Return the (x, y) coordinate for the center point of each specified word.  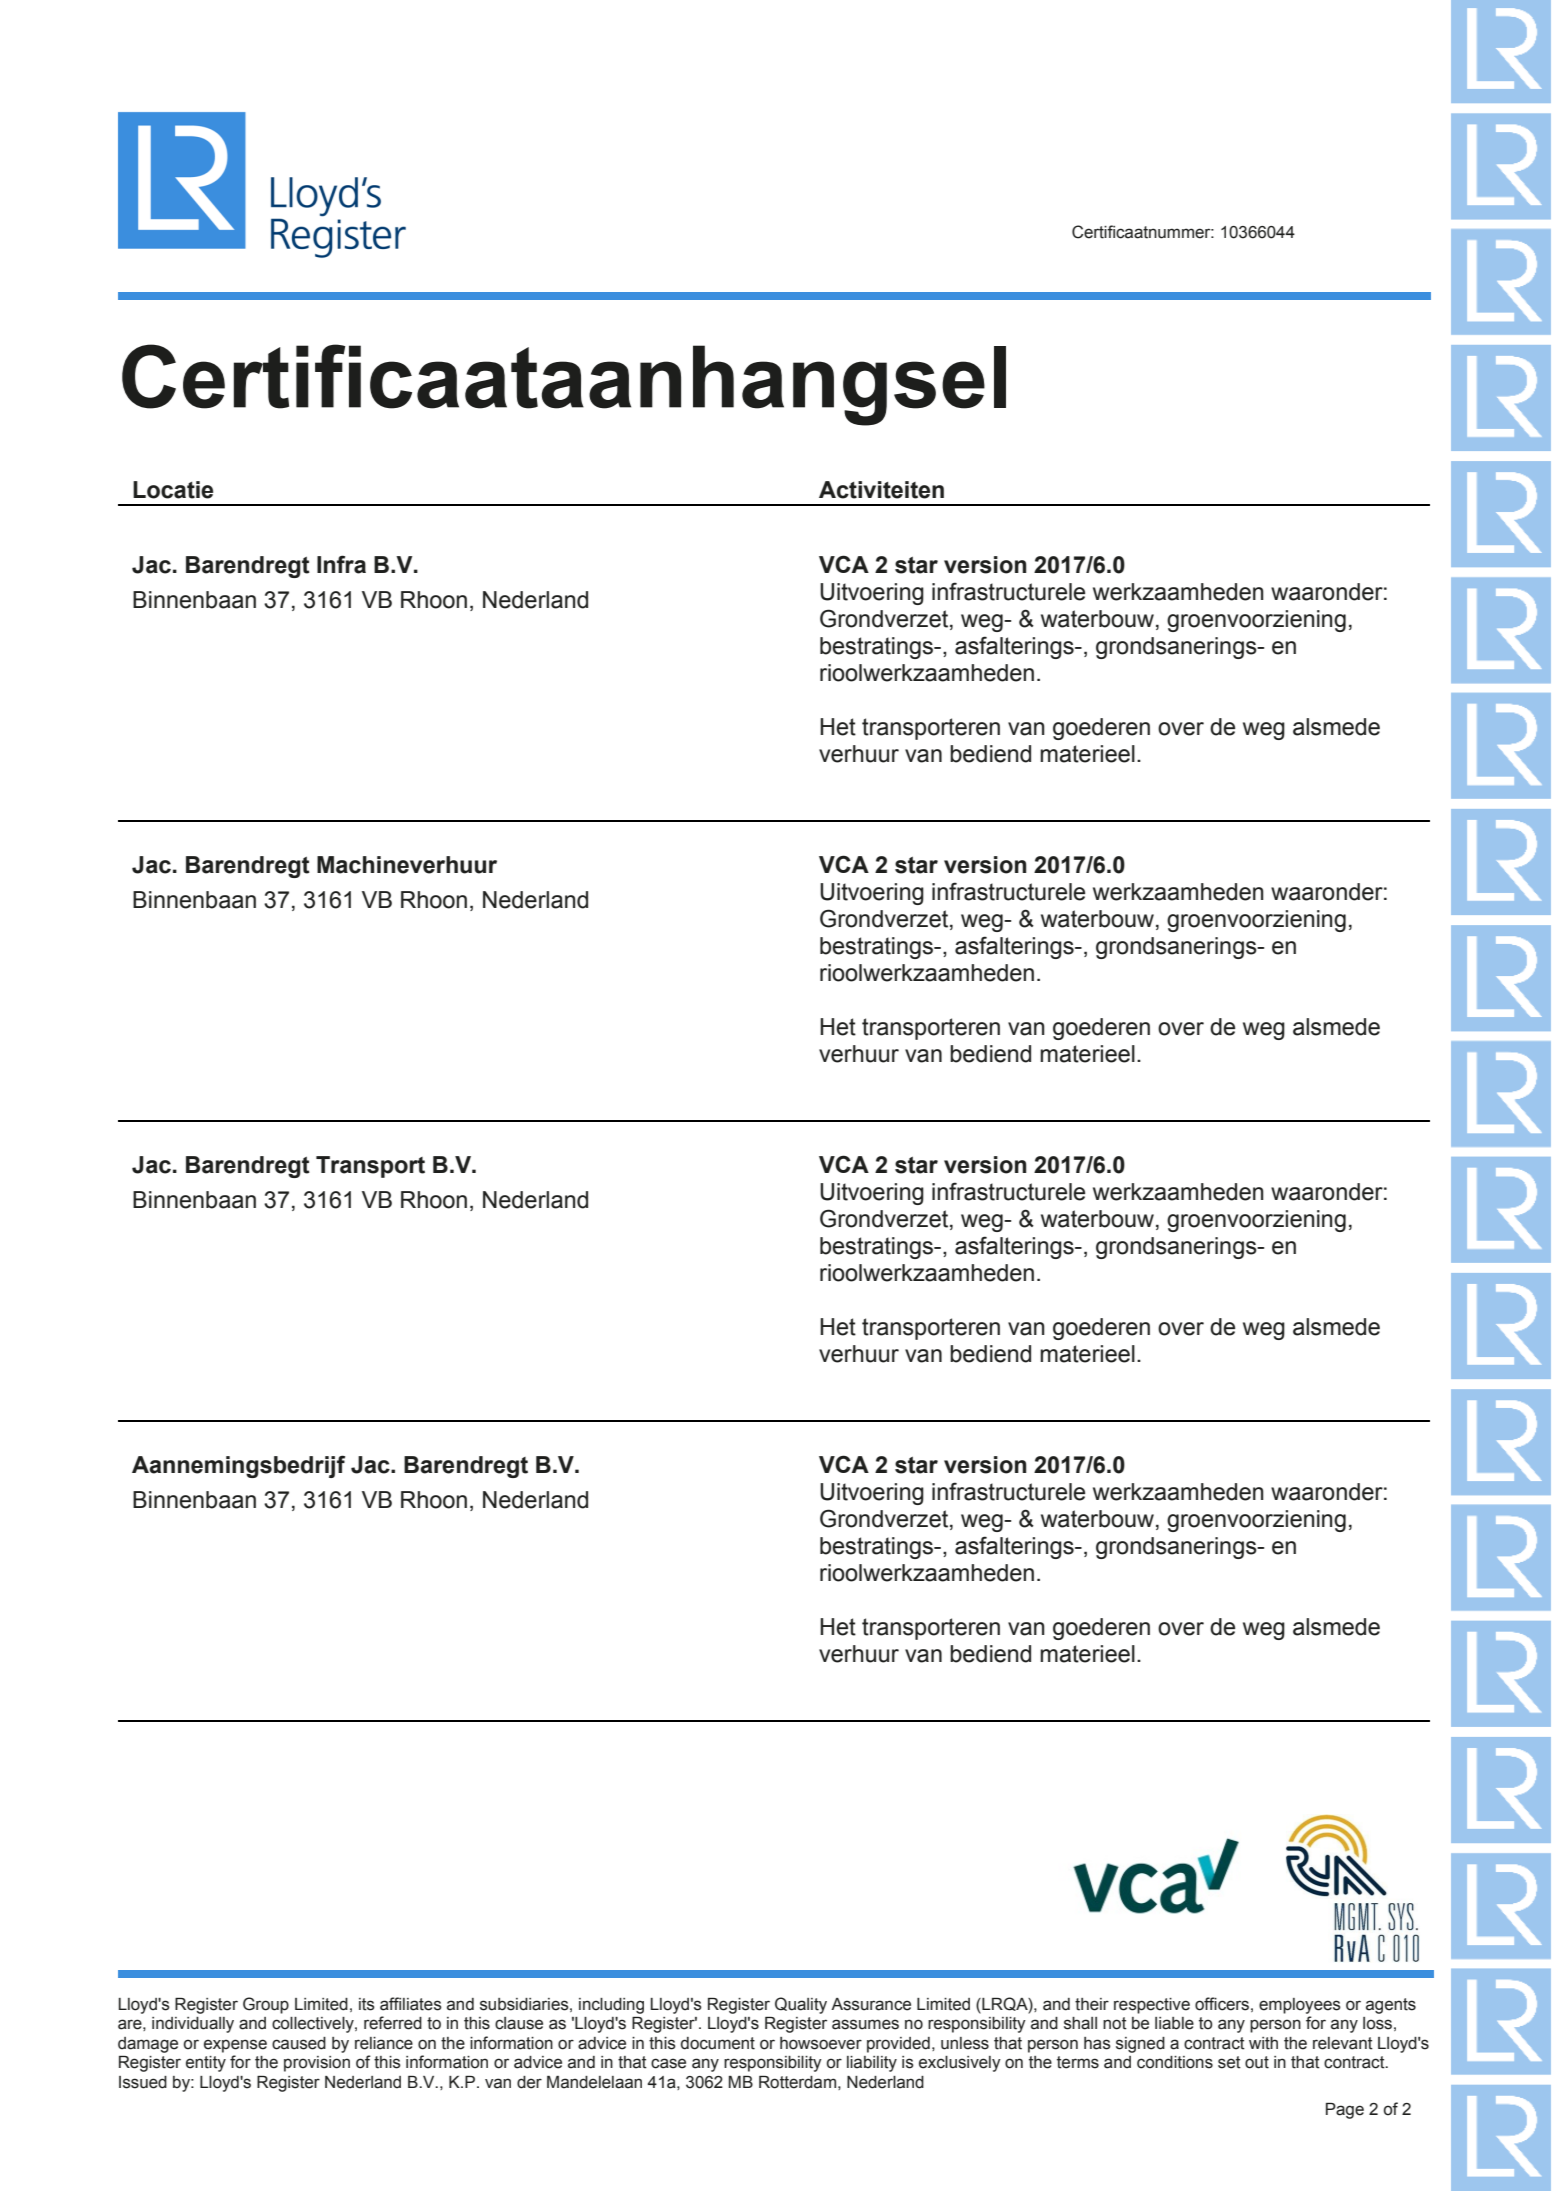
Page (1345, 2111)
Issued (143, 2082)
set (1229, 2062)
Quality (801, 2005)
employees (1300, 2006)
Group (266, 2005)
